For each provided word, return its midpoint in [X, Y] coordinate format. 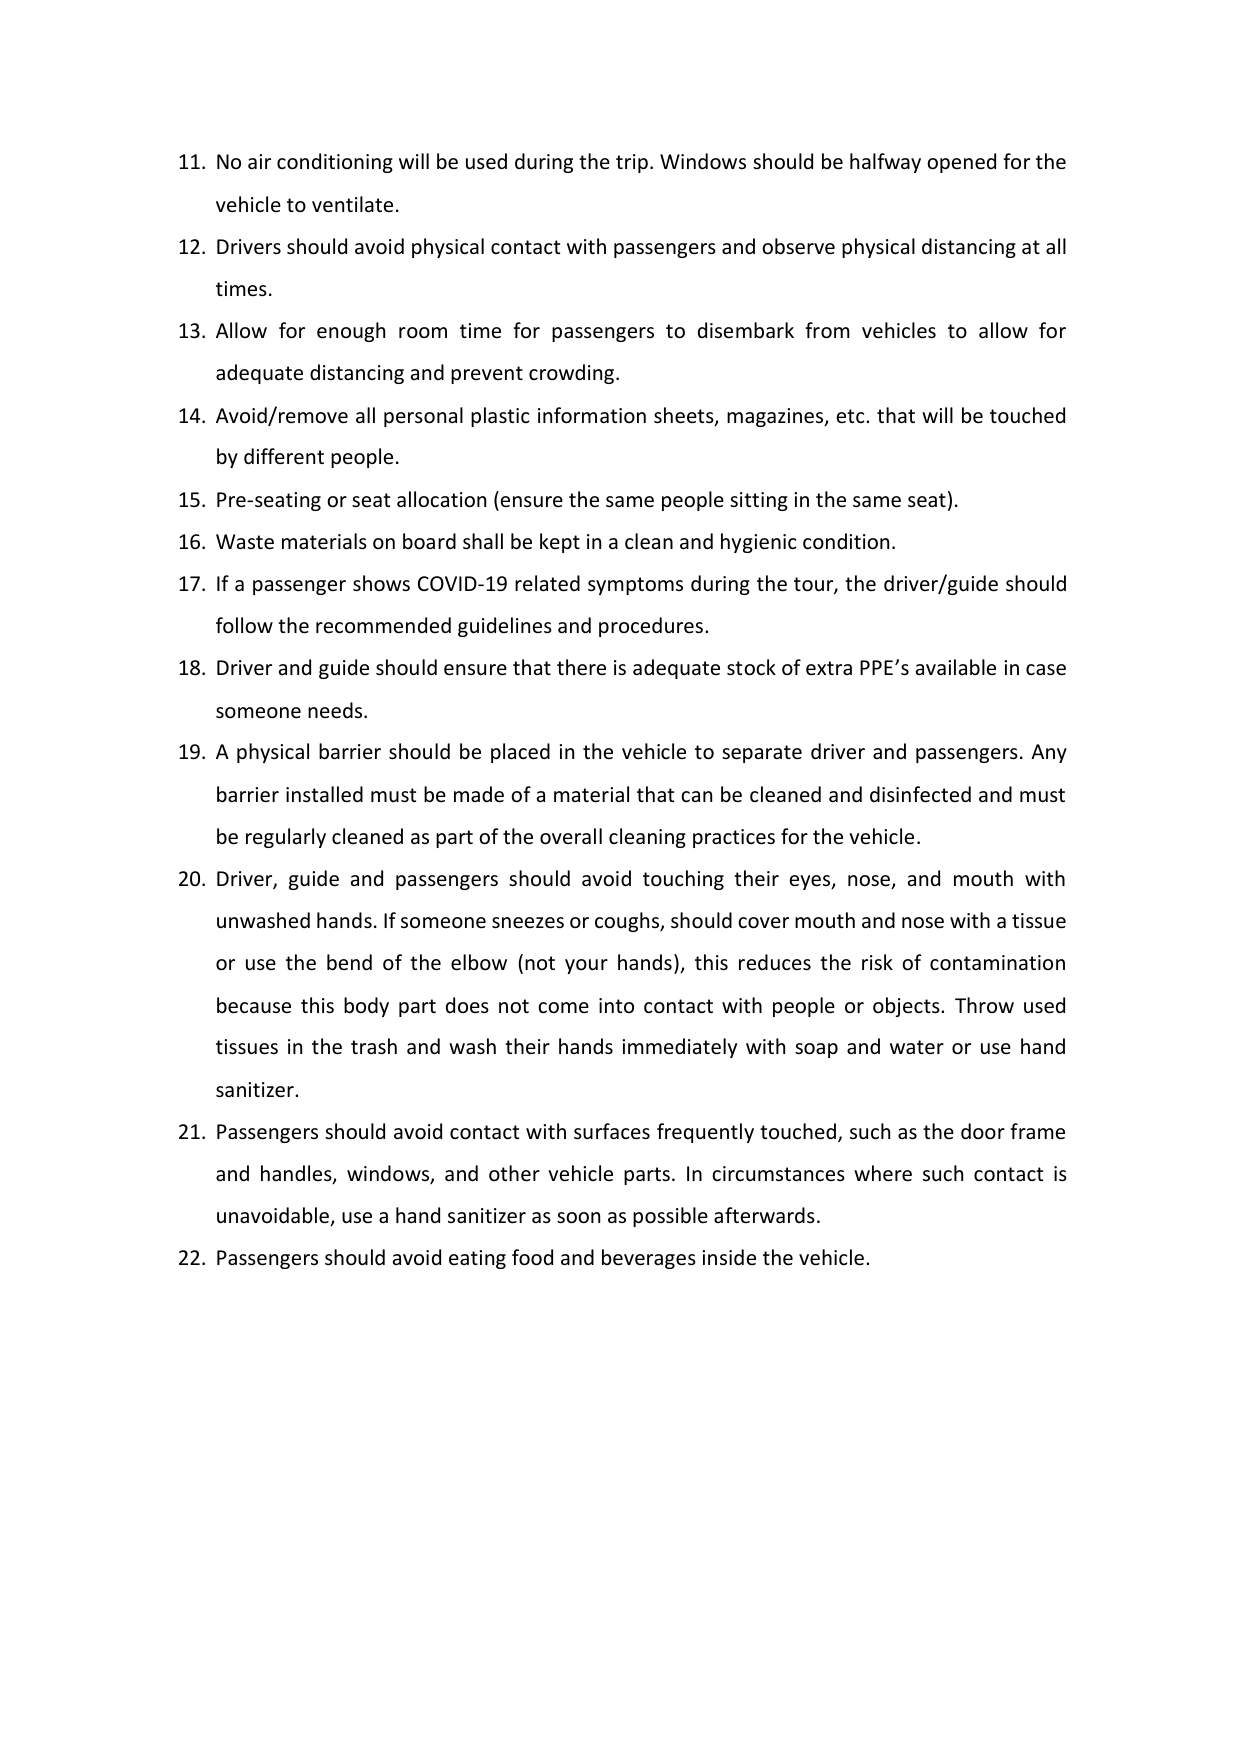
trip [632, 163]
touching [683, 880]
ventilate [352, 204]
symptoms [635, 586]
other [514, 1173]
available [956, 667]
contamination [997, 963]
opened [961, 163]
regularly [286, 838]
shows [381, 583]
